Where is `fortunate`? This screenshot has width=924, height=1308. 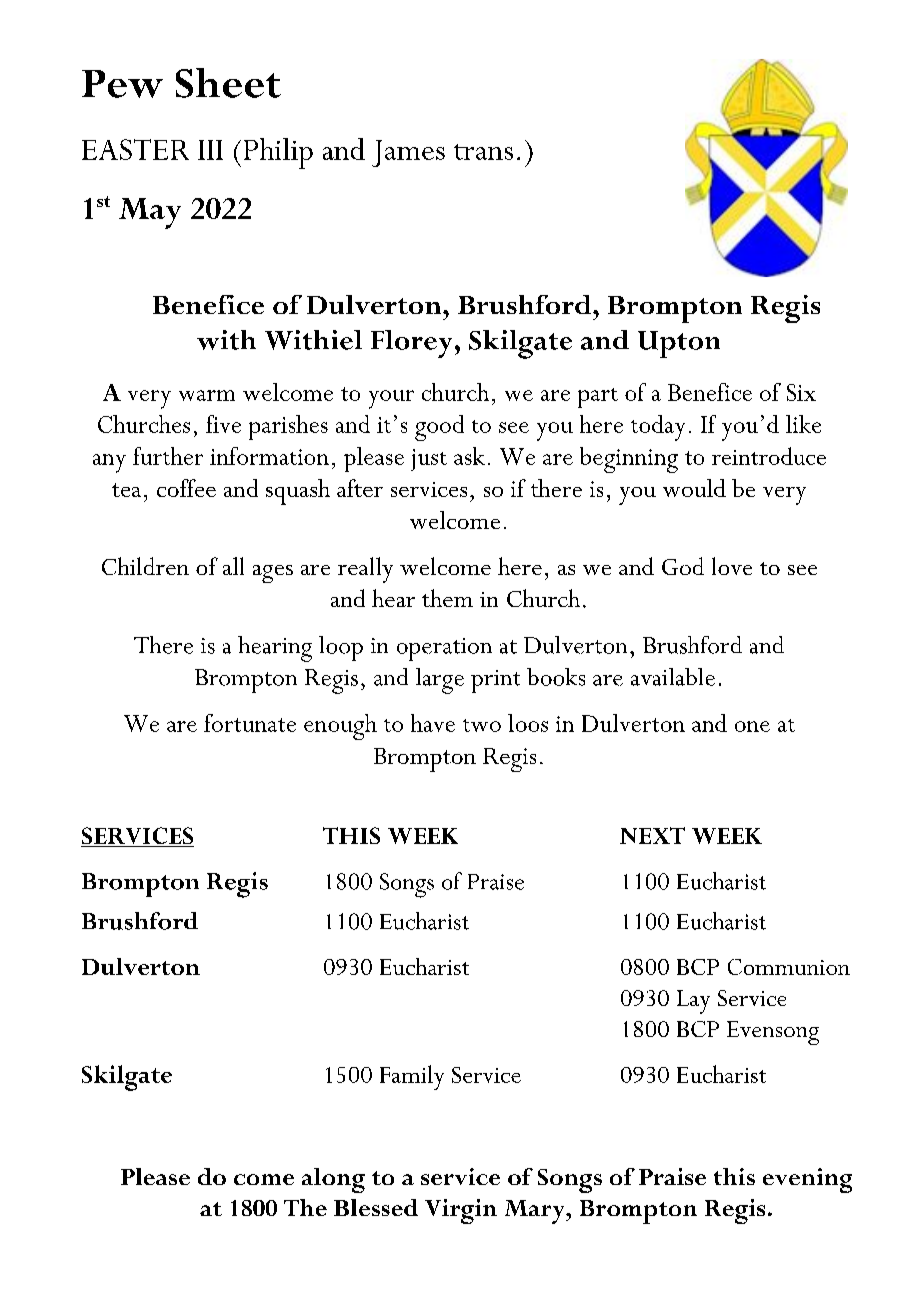
fortunate is located at coordinates (250, 723).
